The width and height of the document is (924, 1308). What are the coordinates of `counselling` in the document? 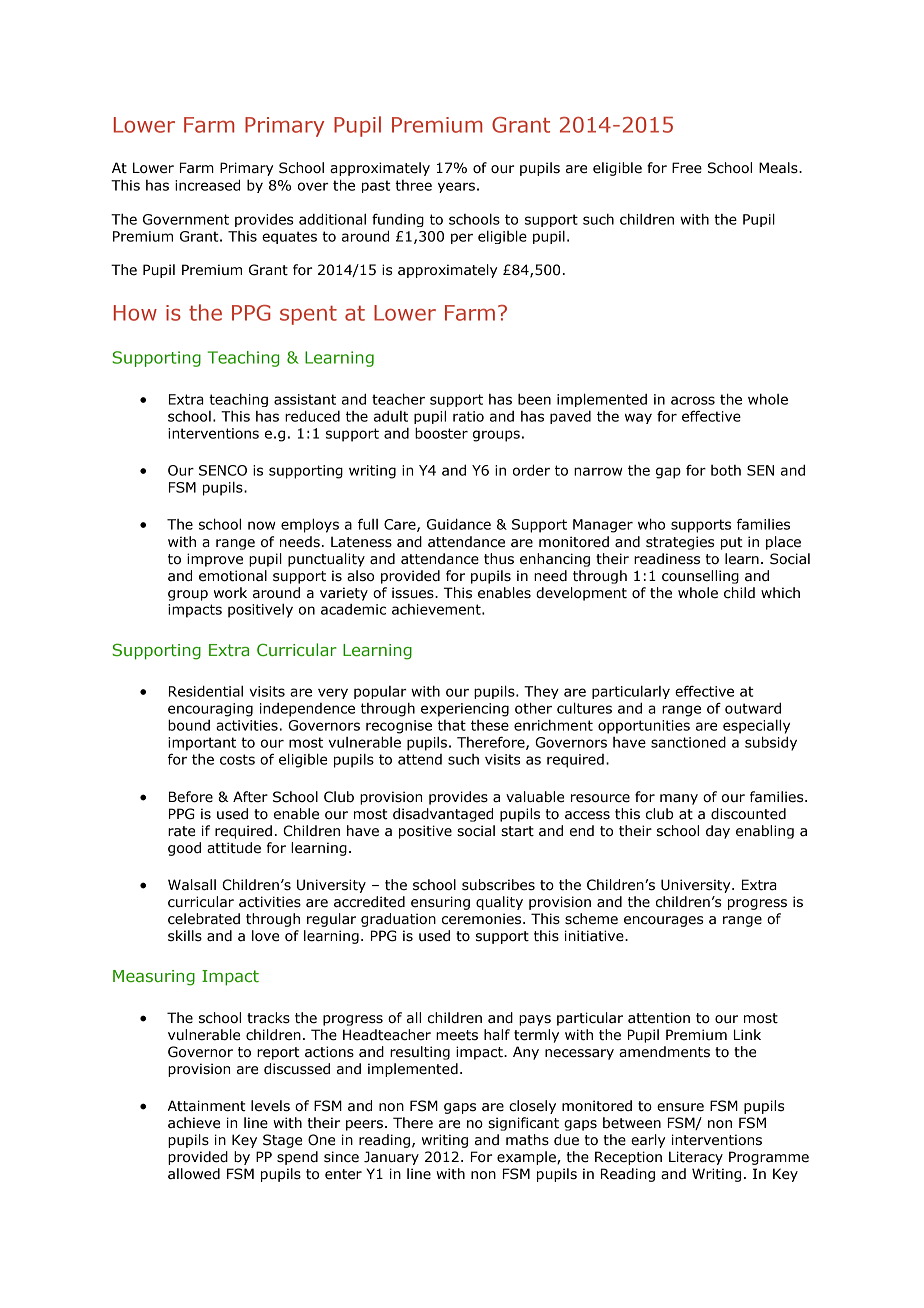 It's located at (700, 577).
